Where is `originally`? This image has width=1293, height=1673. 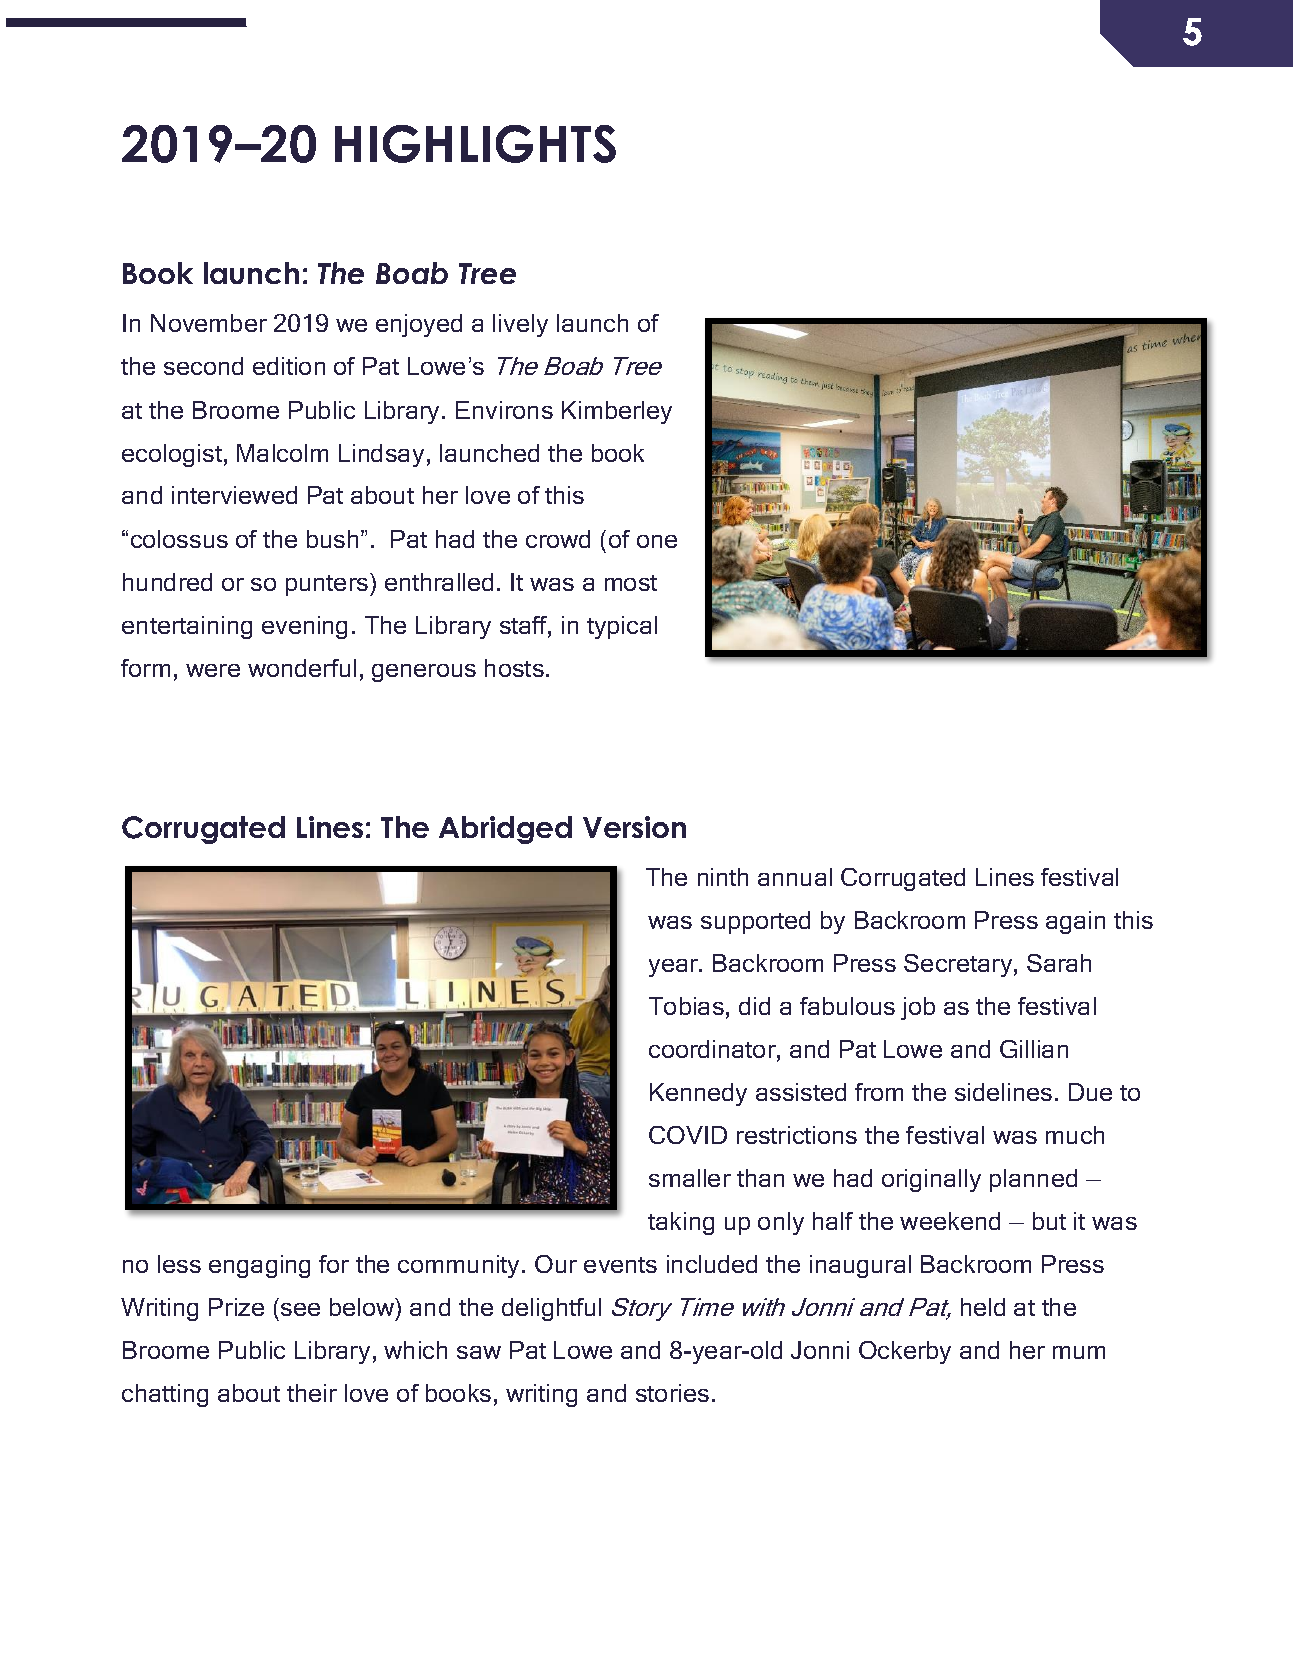 originally is located at coordinates (931, 1180).
